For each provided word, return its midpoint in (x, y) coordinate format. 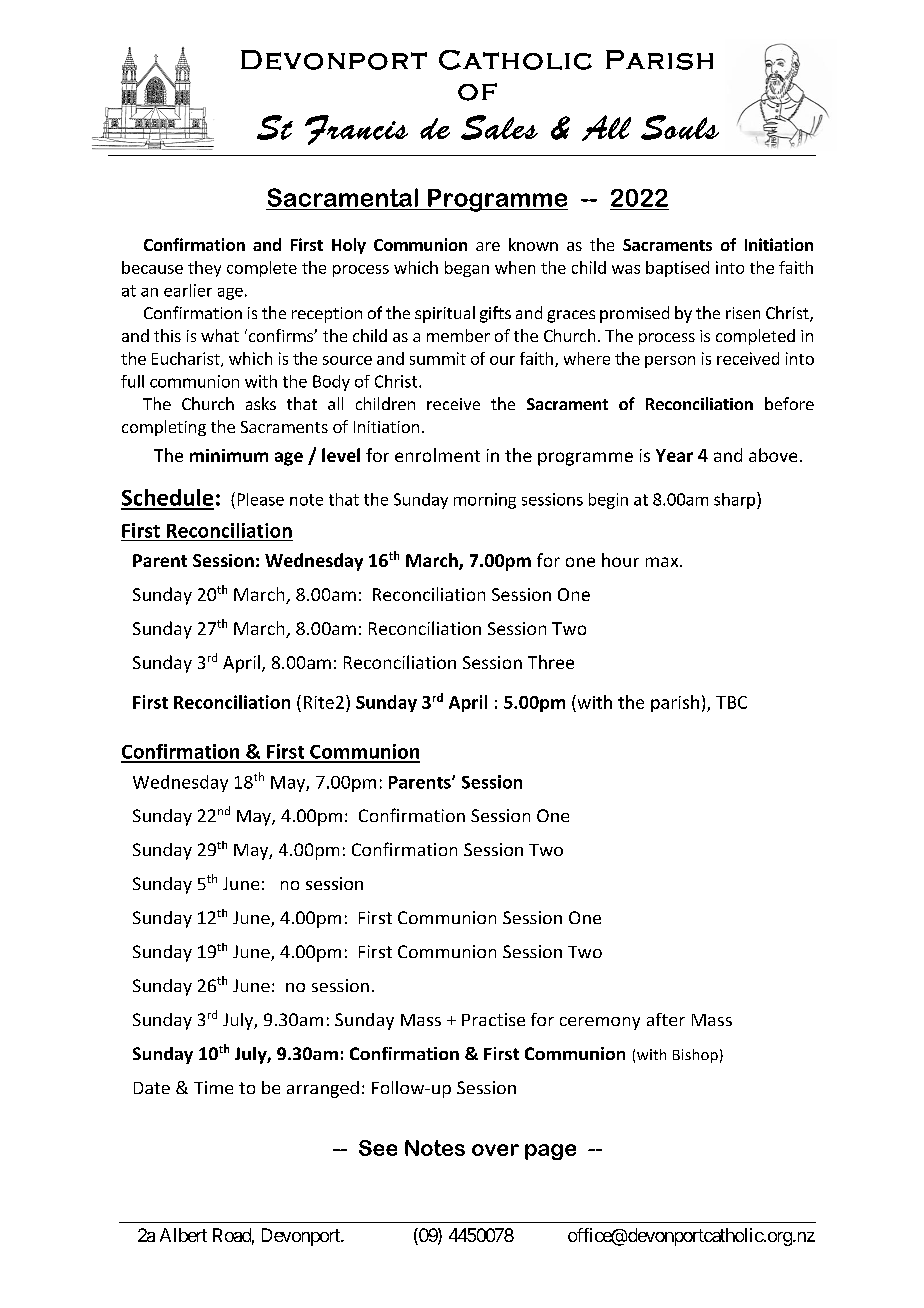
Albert (183, 1235)
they (204, 269)
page (550, 1152)
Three (551, 662)
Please (261, 499)
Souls (680, 127)
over (495, 1150)
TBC (731, 702)
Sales (499, 127)
